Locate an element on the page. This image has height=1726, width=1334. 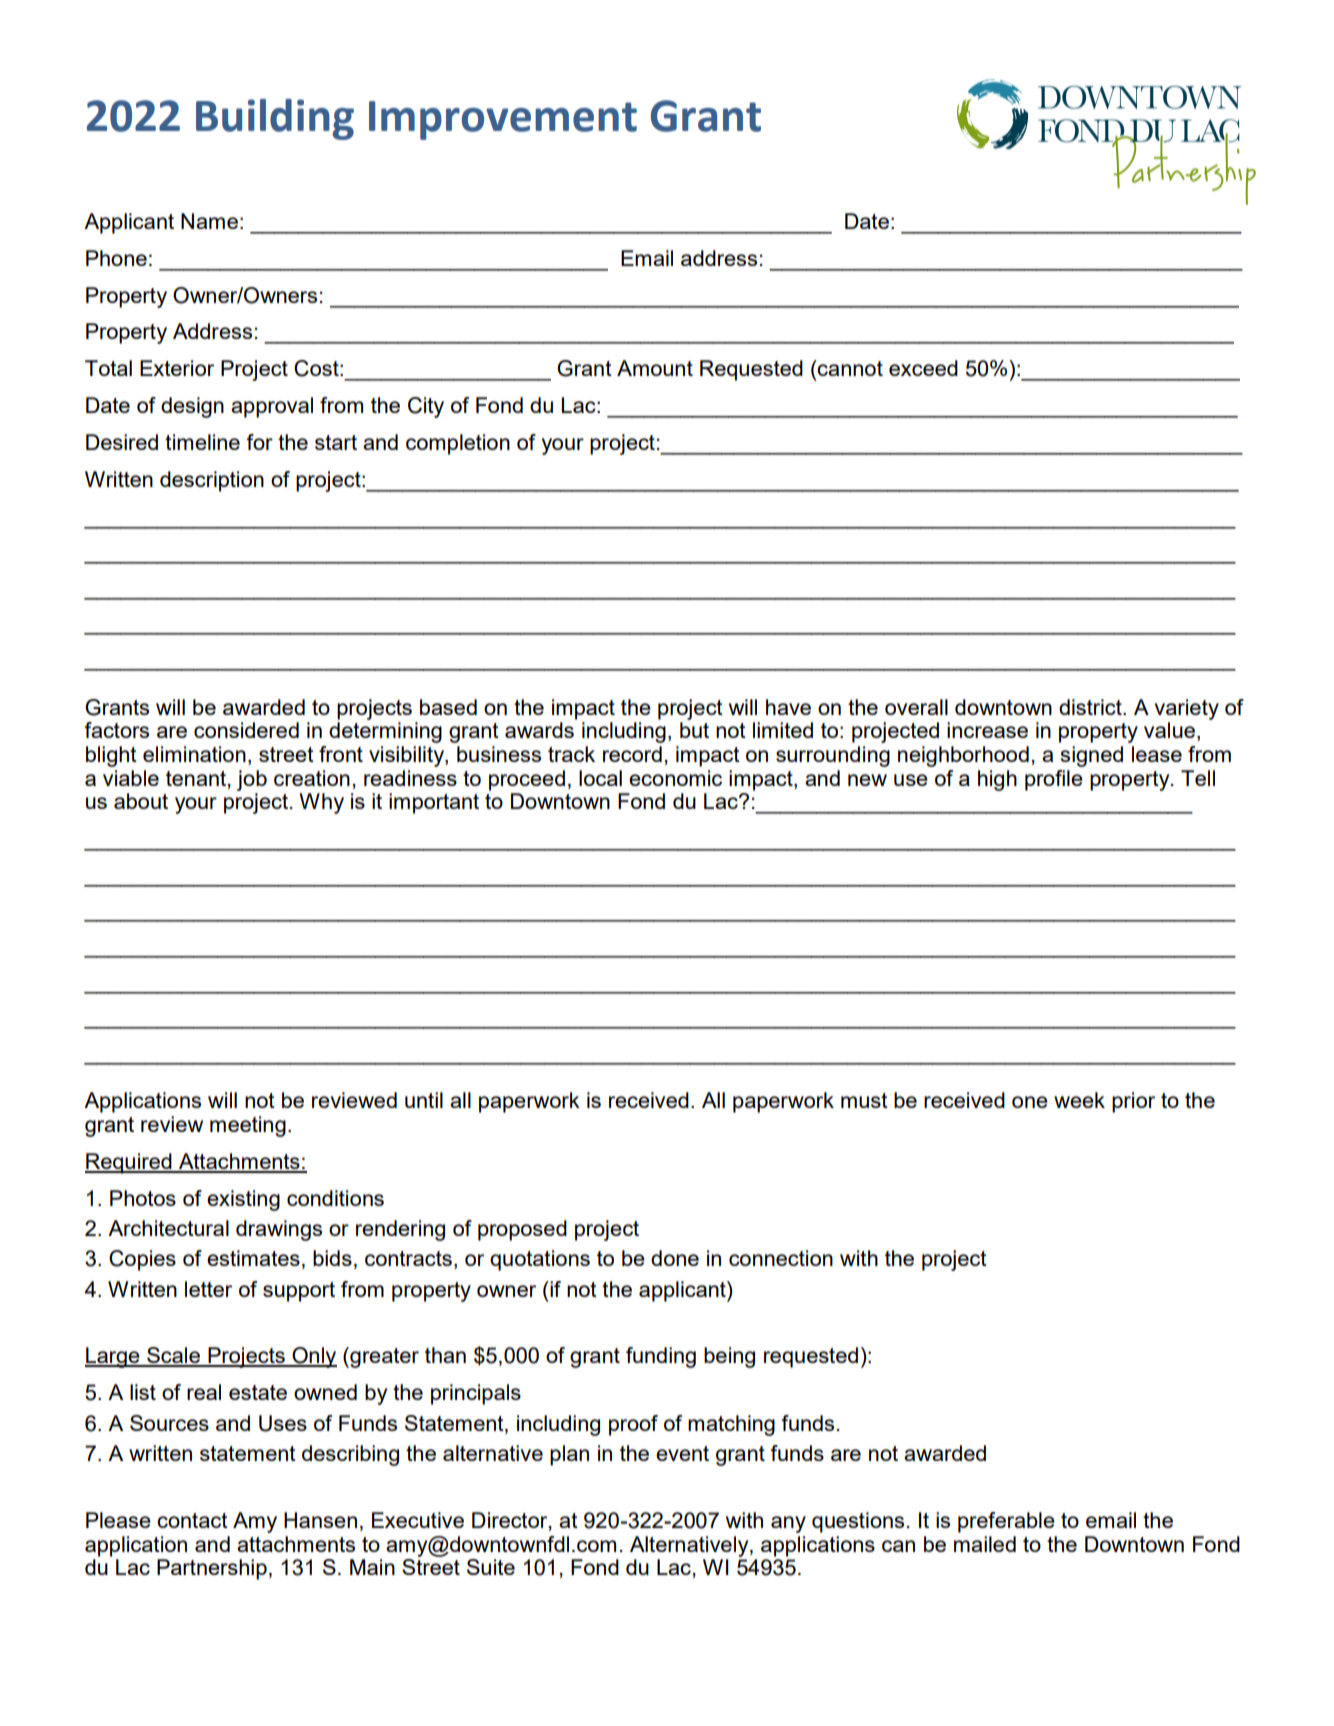
considered is located at coordinates (246, 730).
